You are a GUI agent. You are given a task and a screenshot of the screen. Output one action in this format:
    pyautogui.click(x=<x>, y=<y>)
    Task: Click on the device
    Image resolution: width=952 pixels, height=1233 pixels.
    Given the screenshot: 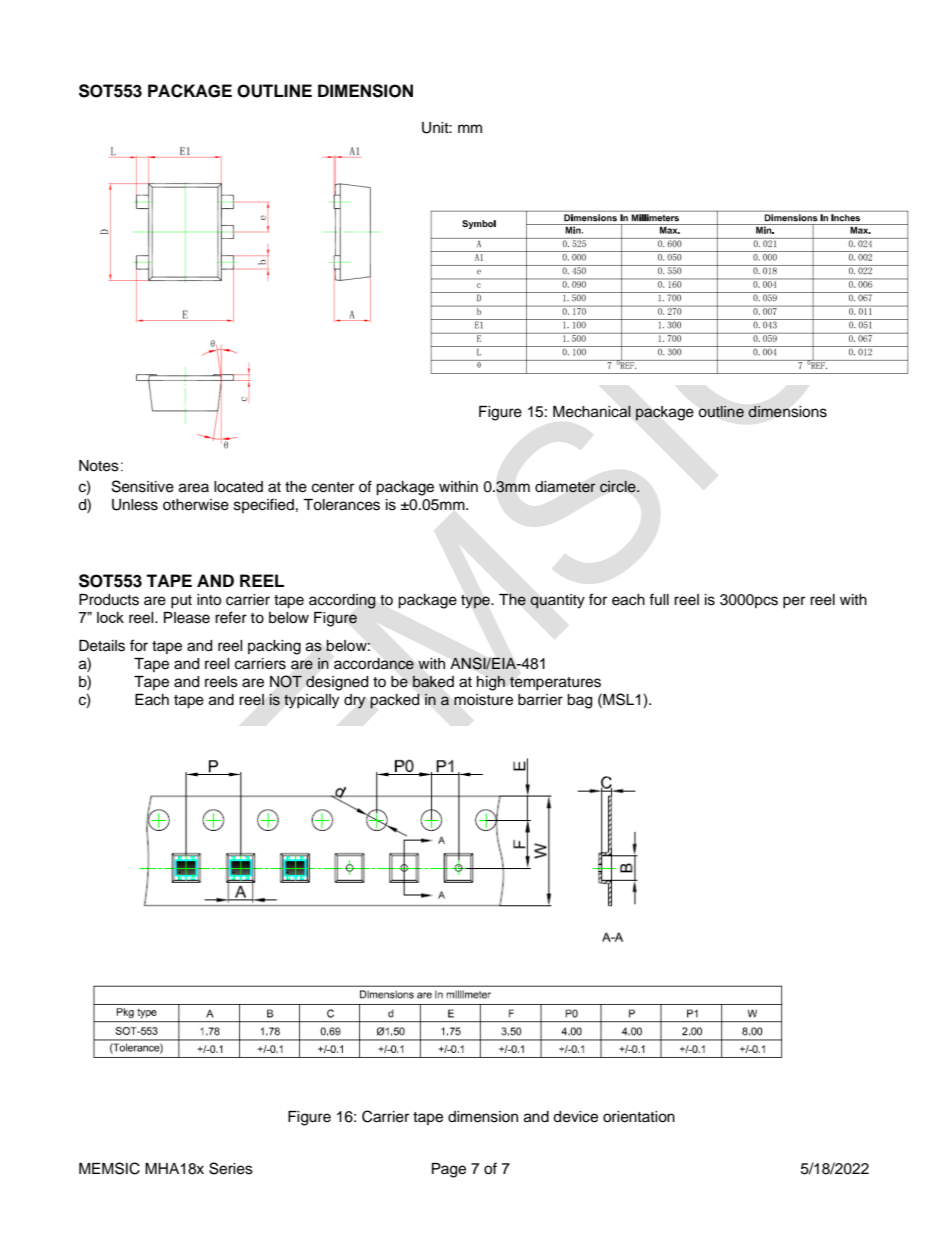 What is the action you would take?
    pyautogui.click(x=575, y=1117)
